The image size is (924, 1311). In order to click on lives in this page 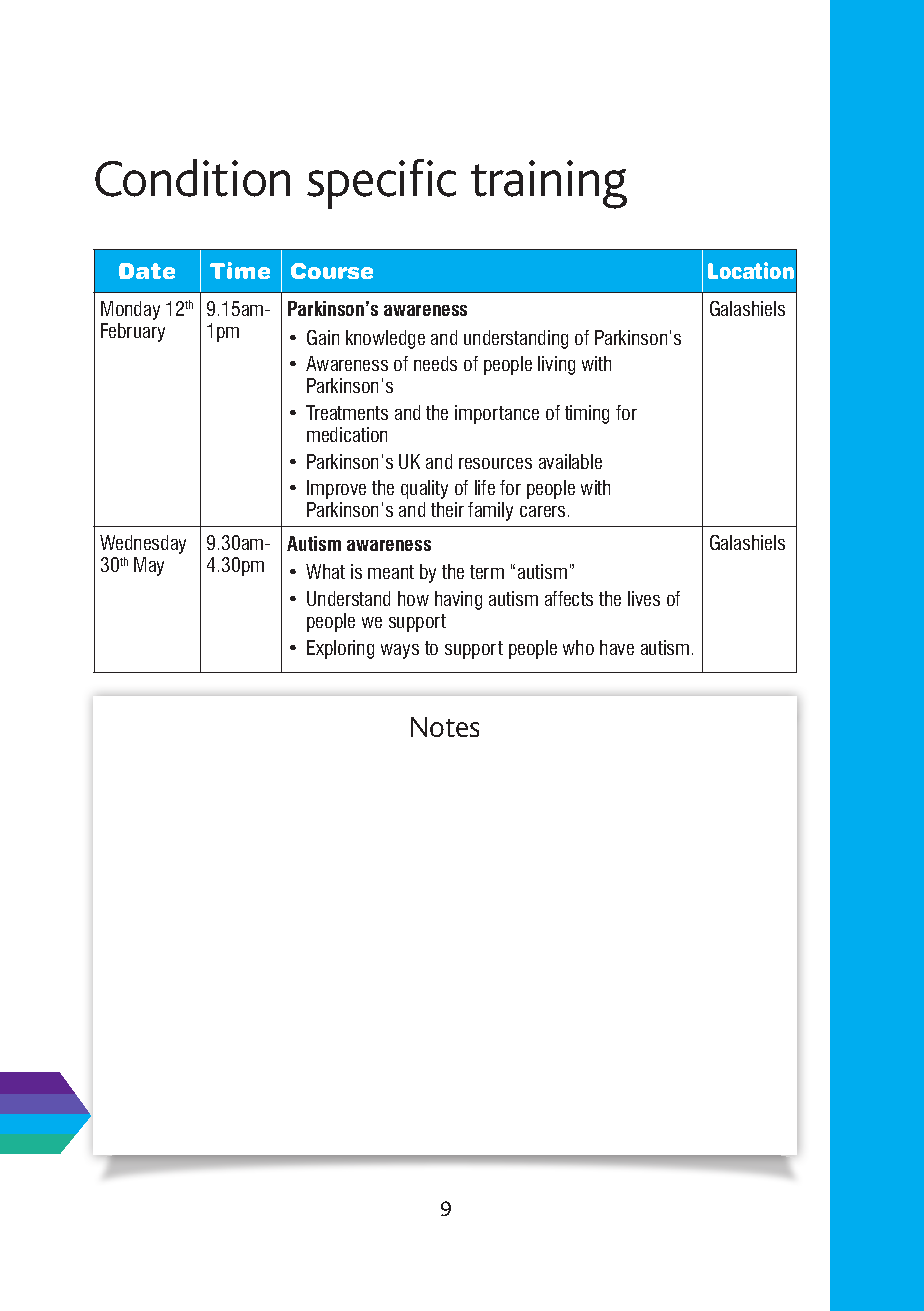, I will do `click(644, 598)`.
